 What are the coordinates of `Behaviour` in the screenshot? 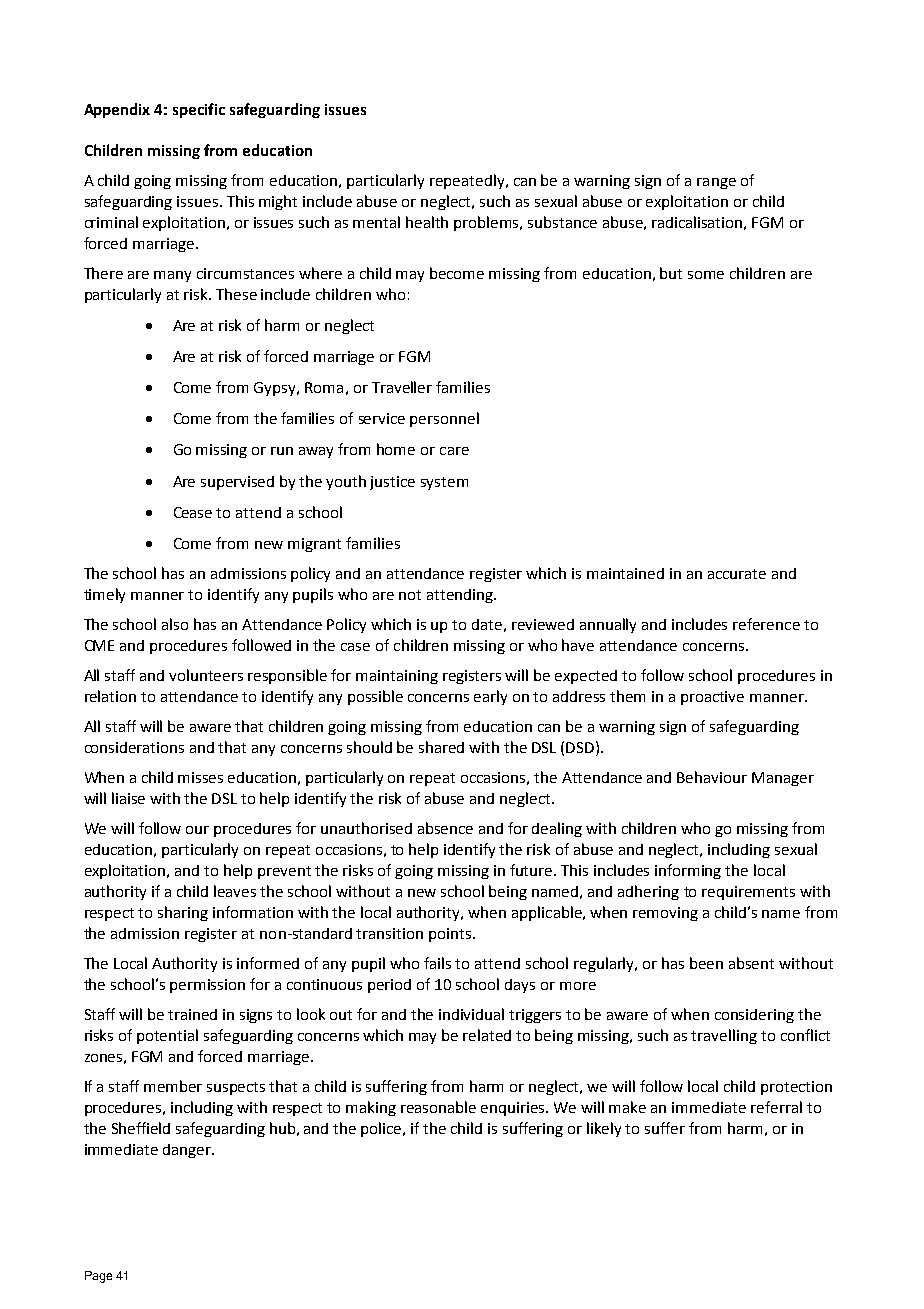 It's located at (712, 777).
